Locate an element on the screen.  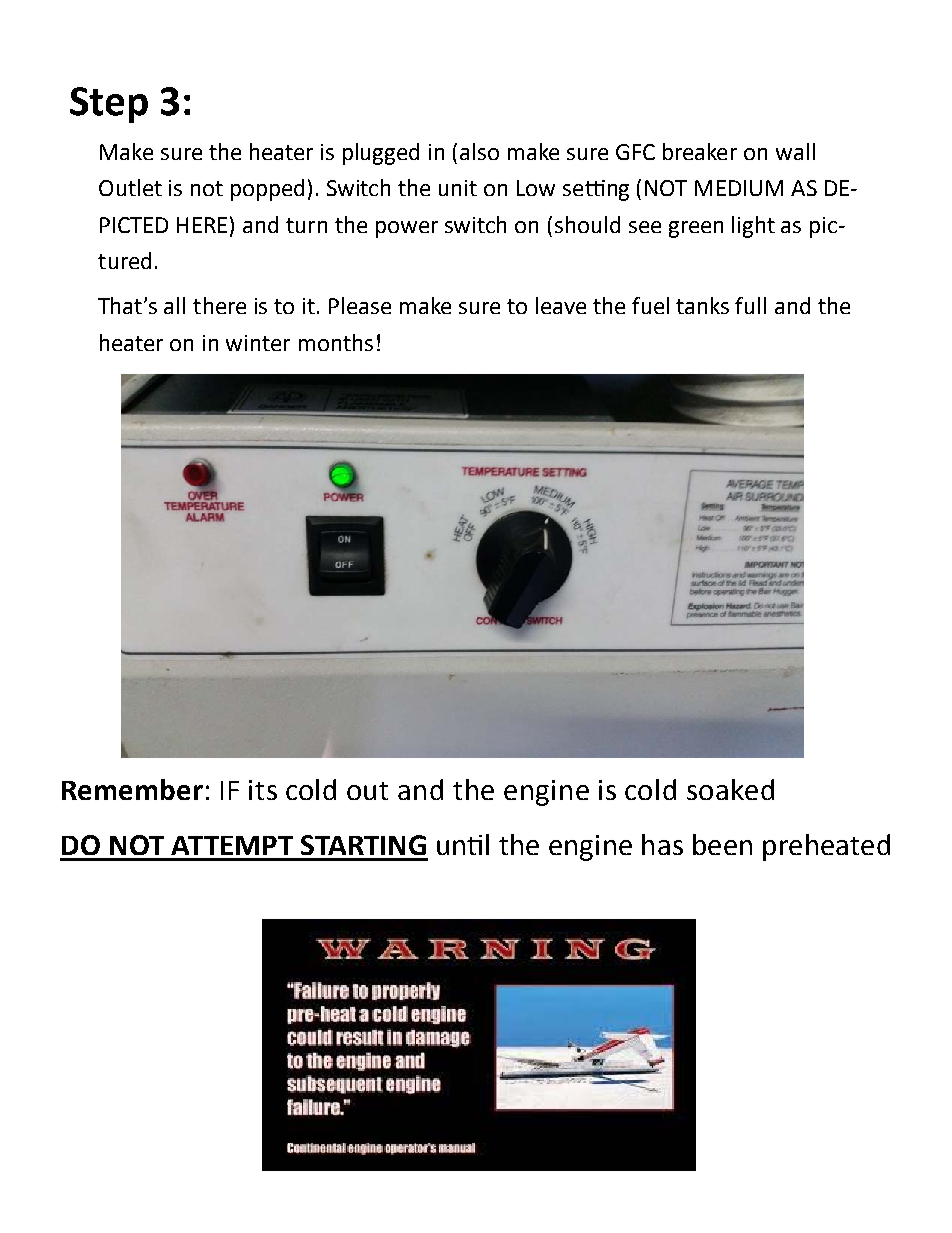
also is located at coordinates (479, 151).
